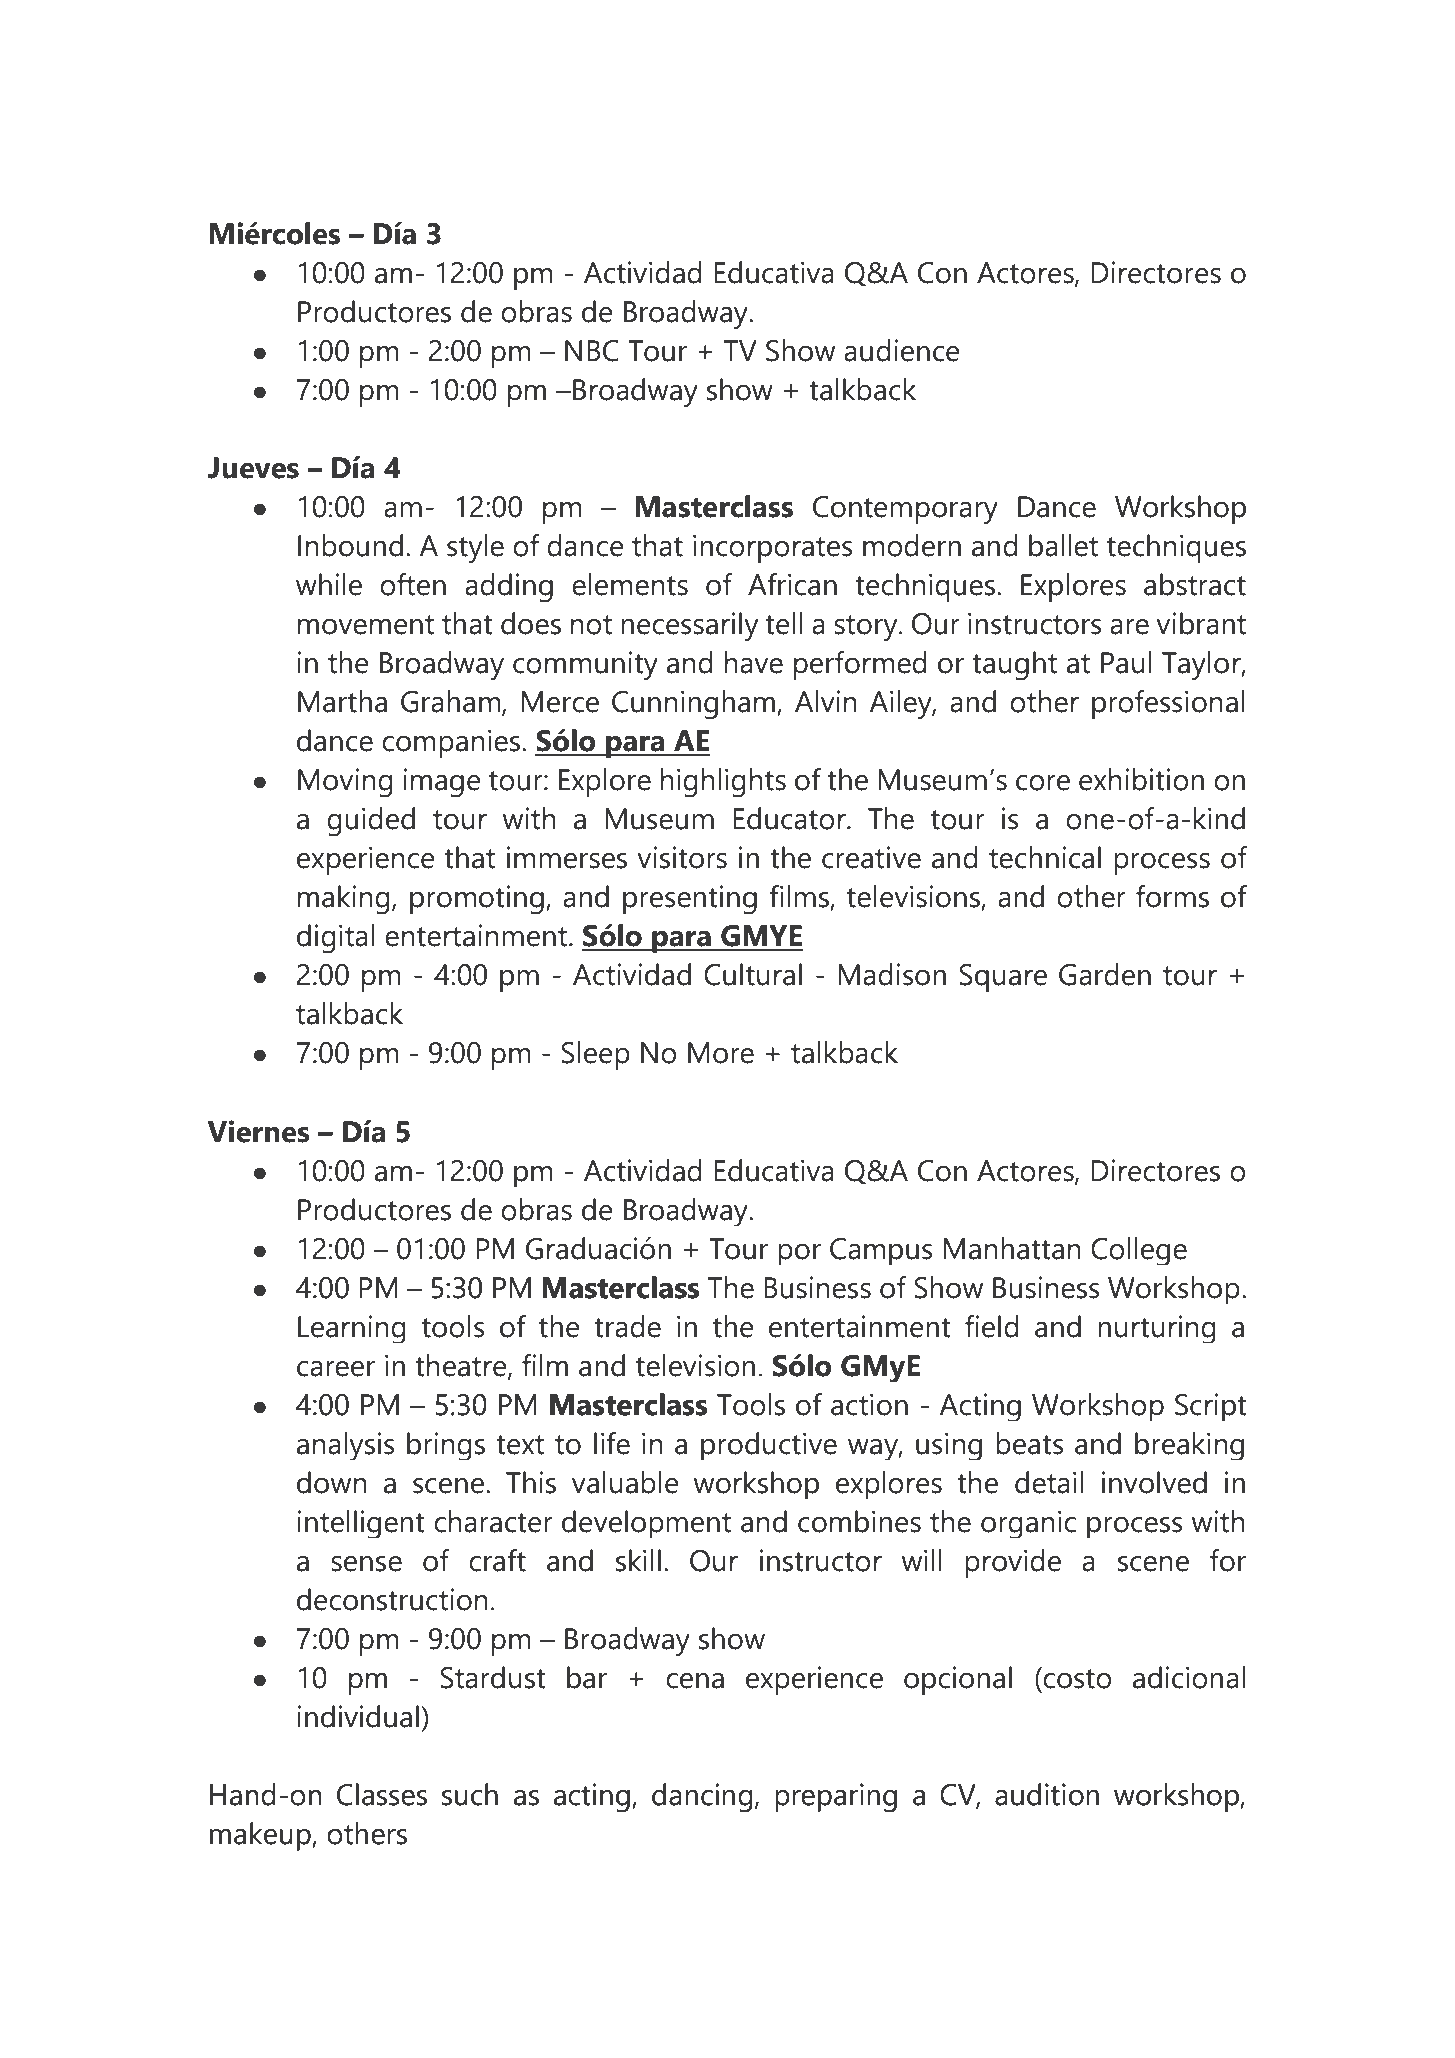  I want to click on NBC, so click(592, 351).
